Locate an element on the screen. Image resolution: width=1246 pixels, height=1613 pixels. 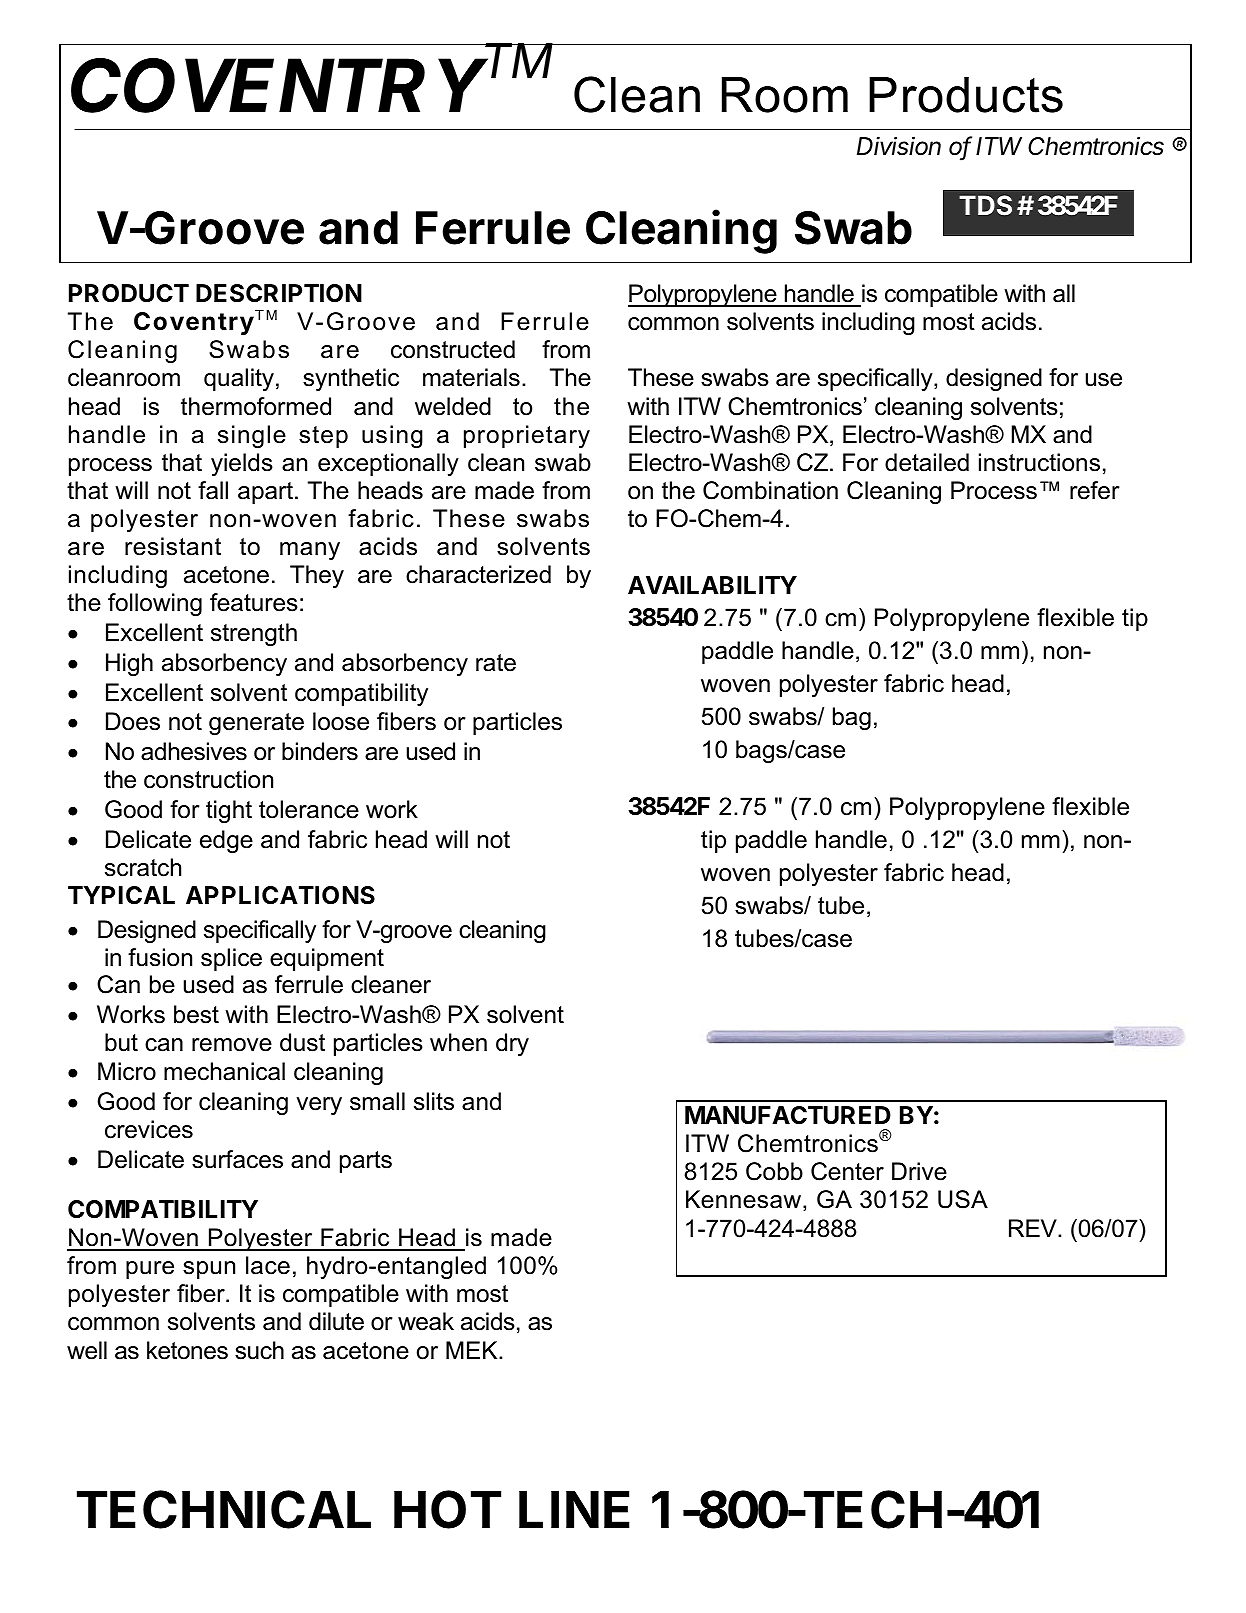
DESCRIPTION is located at coordinates (279, 293).
